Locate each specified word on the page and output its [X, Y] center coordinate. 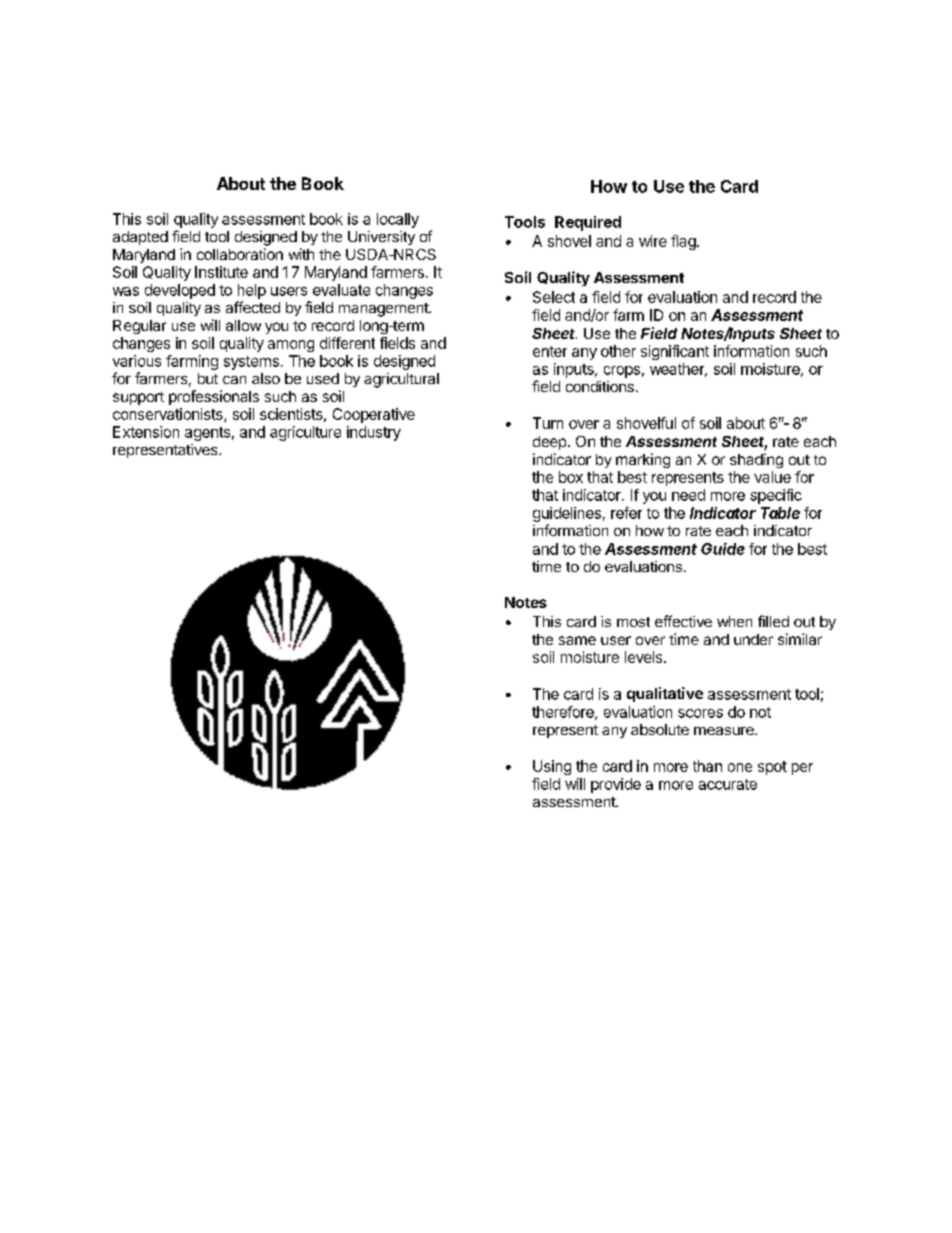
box [571, 477]
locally [398, 220]
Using [552, 767]
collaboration [240, 254]
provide [616, 785]
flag [684, 242]
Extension [146, 432]
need [688, 495]
